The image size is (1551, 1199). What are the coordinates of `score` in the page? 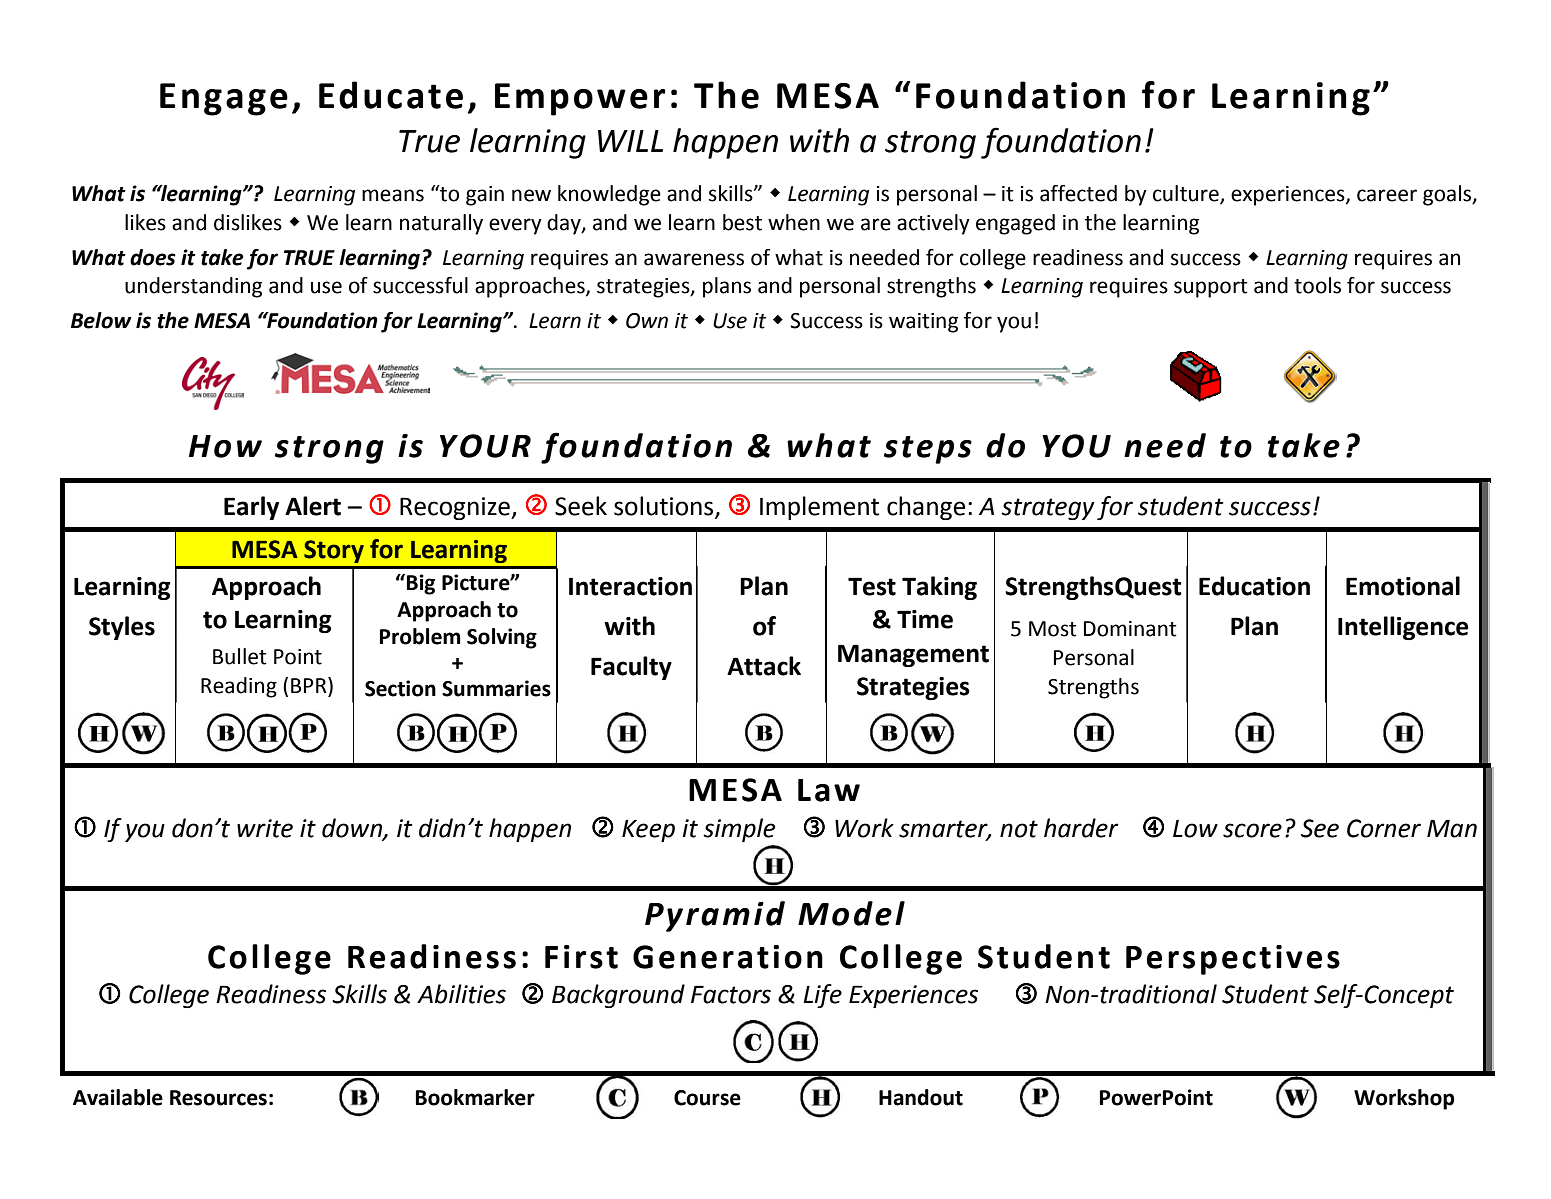 It's located at (1252, 830).
